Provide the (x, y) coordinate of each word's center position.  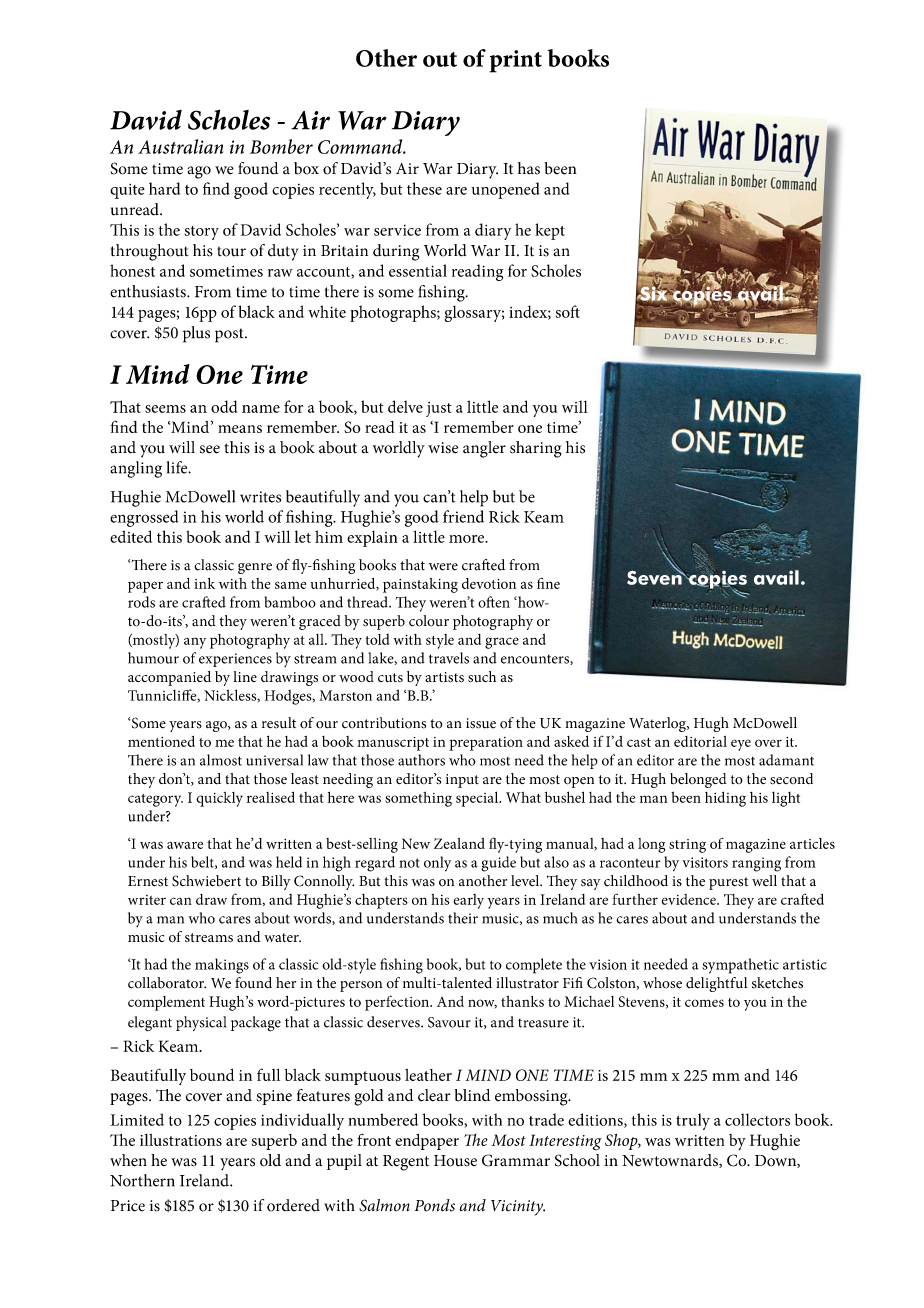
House (455, 1161)
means (240, 429)
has (529, 168)
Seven (655, 576)
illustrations (181, 1140)
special (478, 799)
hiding (725, 799)
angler (484, 449)
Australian (180, 146)
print (515, 61)
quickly (219, 799)
